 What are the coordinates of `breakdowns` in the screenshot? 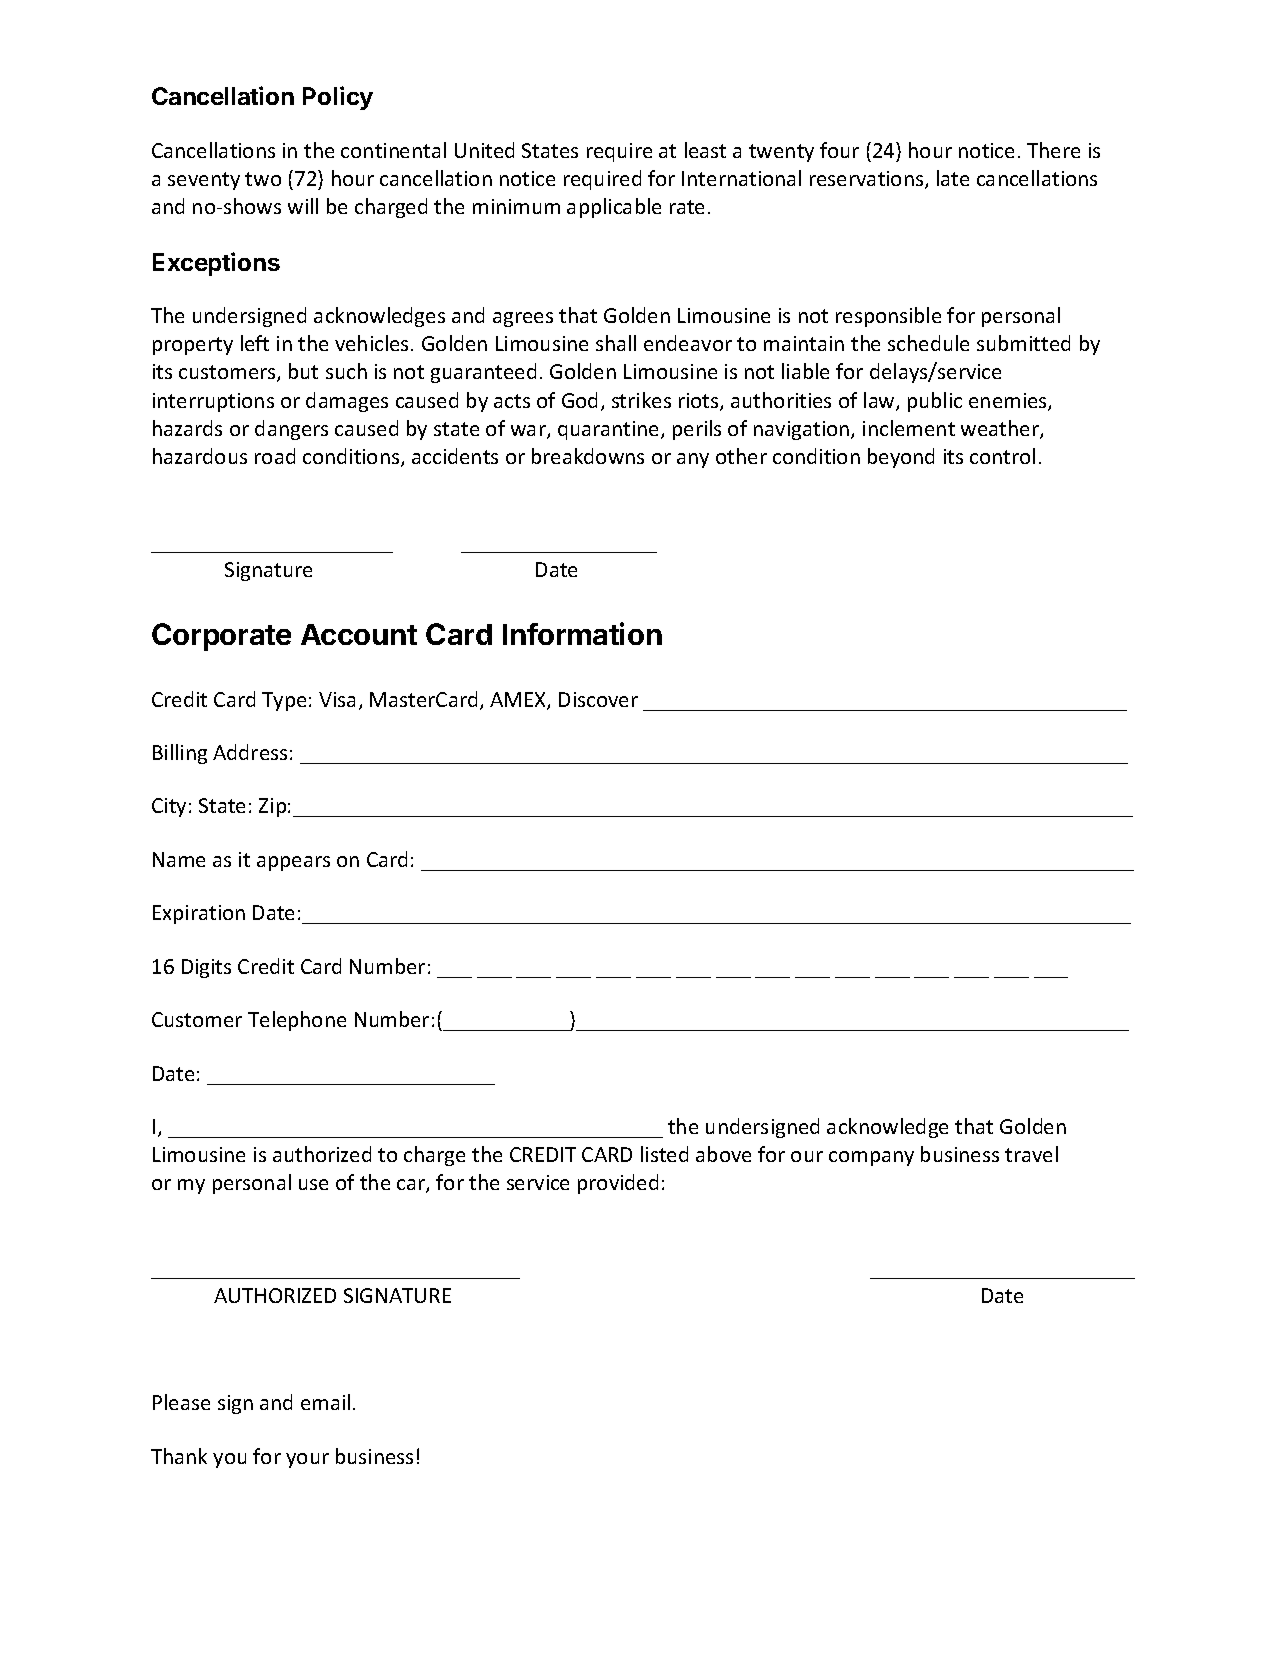 It's located at (588, 456).
